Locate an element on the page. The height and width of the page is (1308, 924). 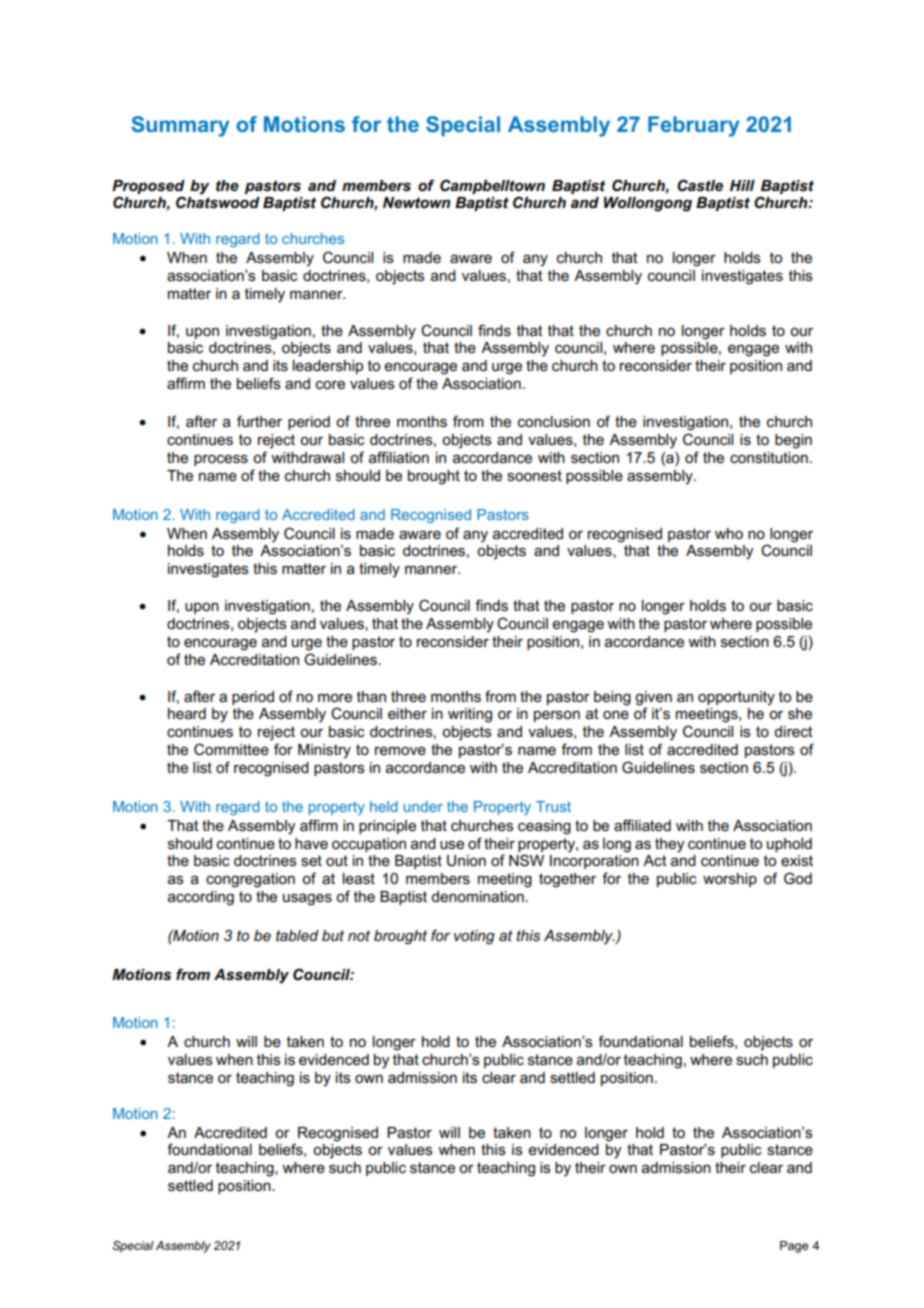
Summary is located at coordinates (180, 126).
